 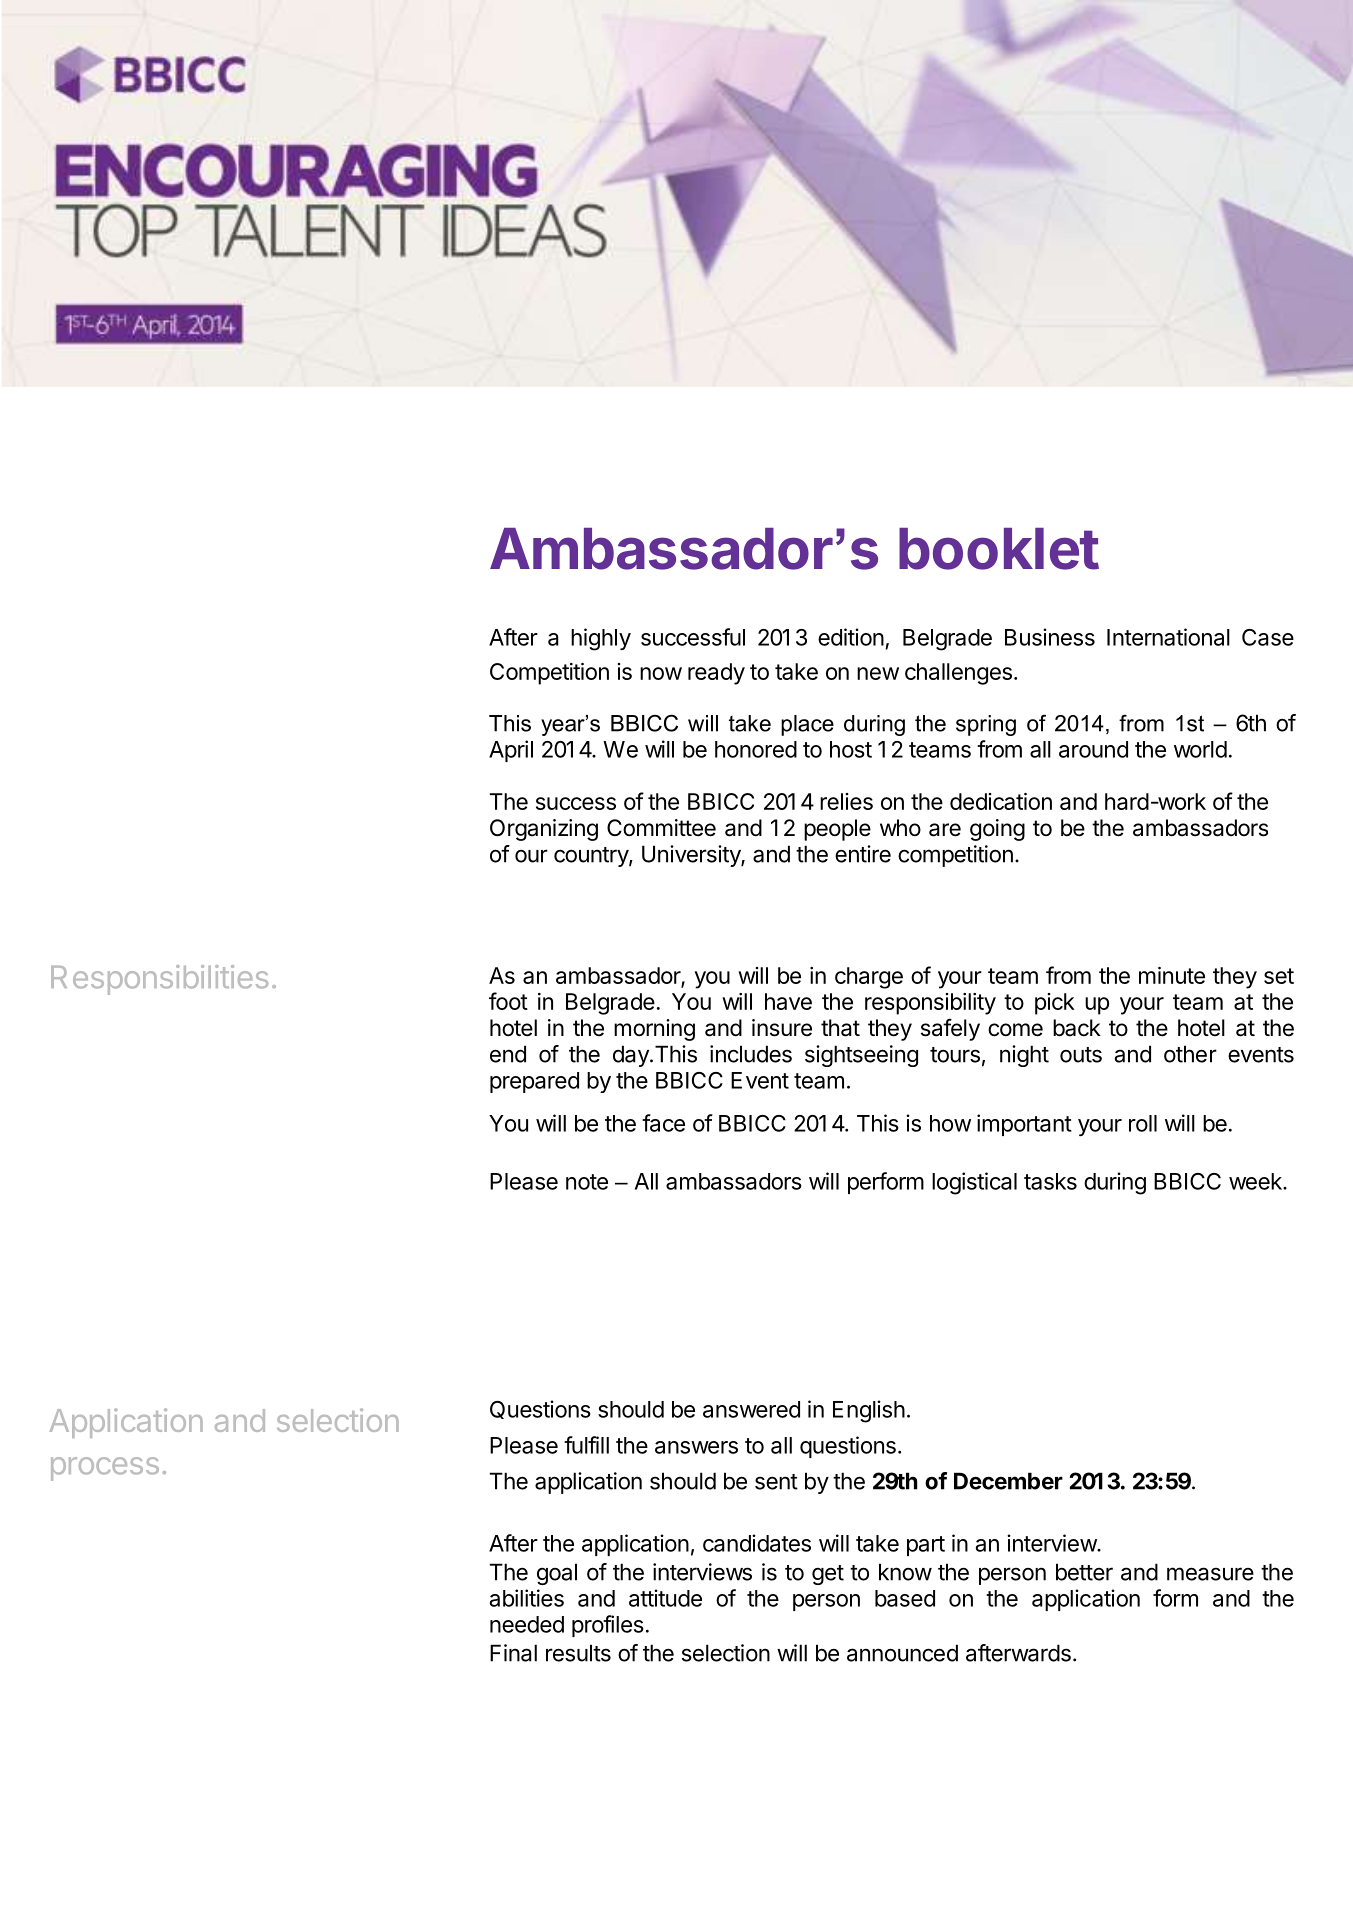 I want to click on Final, so click(x=513, y=1653).
